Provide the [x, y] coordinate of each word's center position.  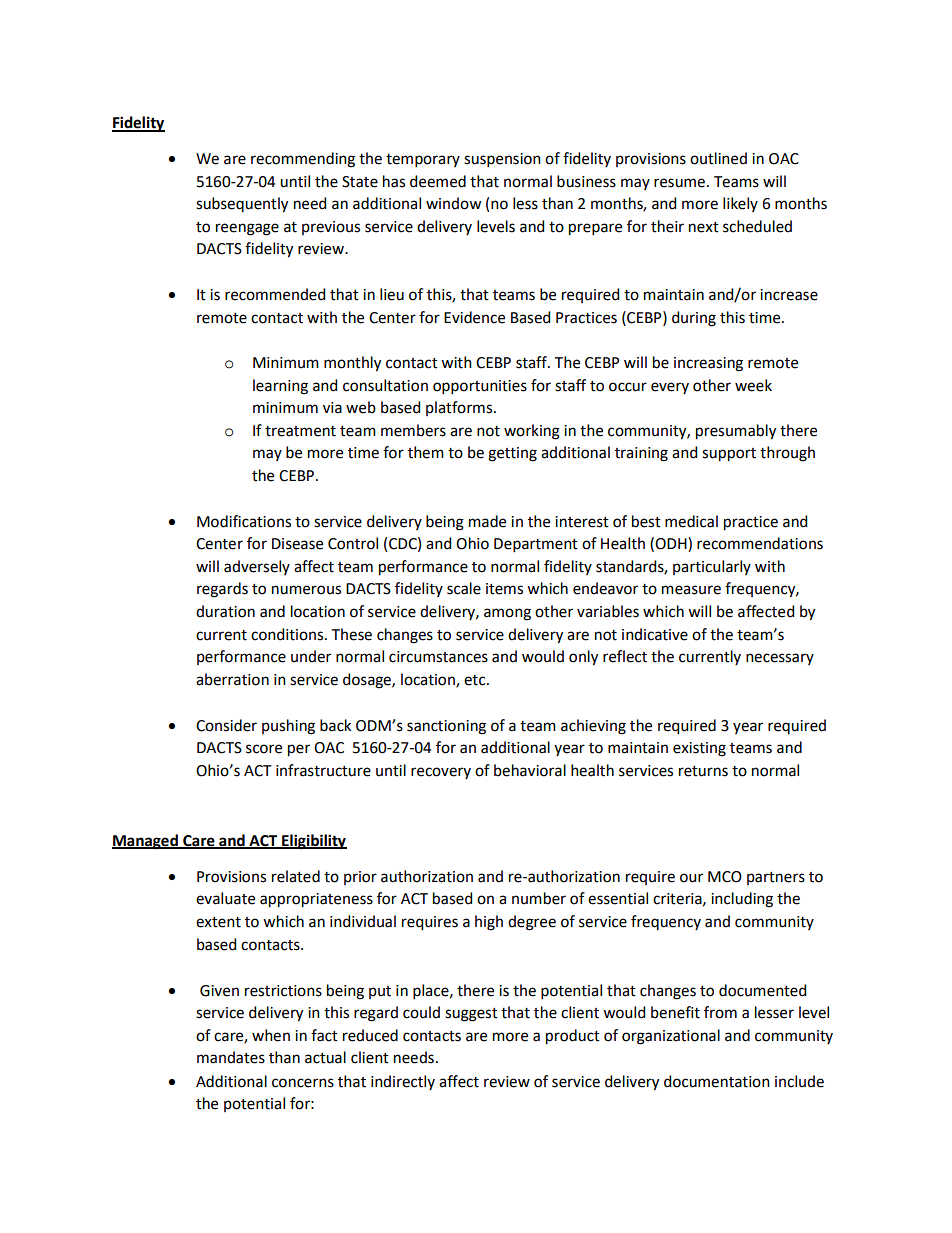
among [507, 614]
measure [691, 590]
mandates [231, 1057]
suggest [471, 1015]
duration [225, 611]
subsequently [242, 205]
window [453, 203]
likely [740, 204]
